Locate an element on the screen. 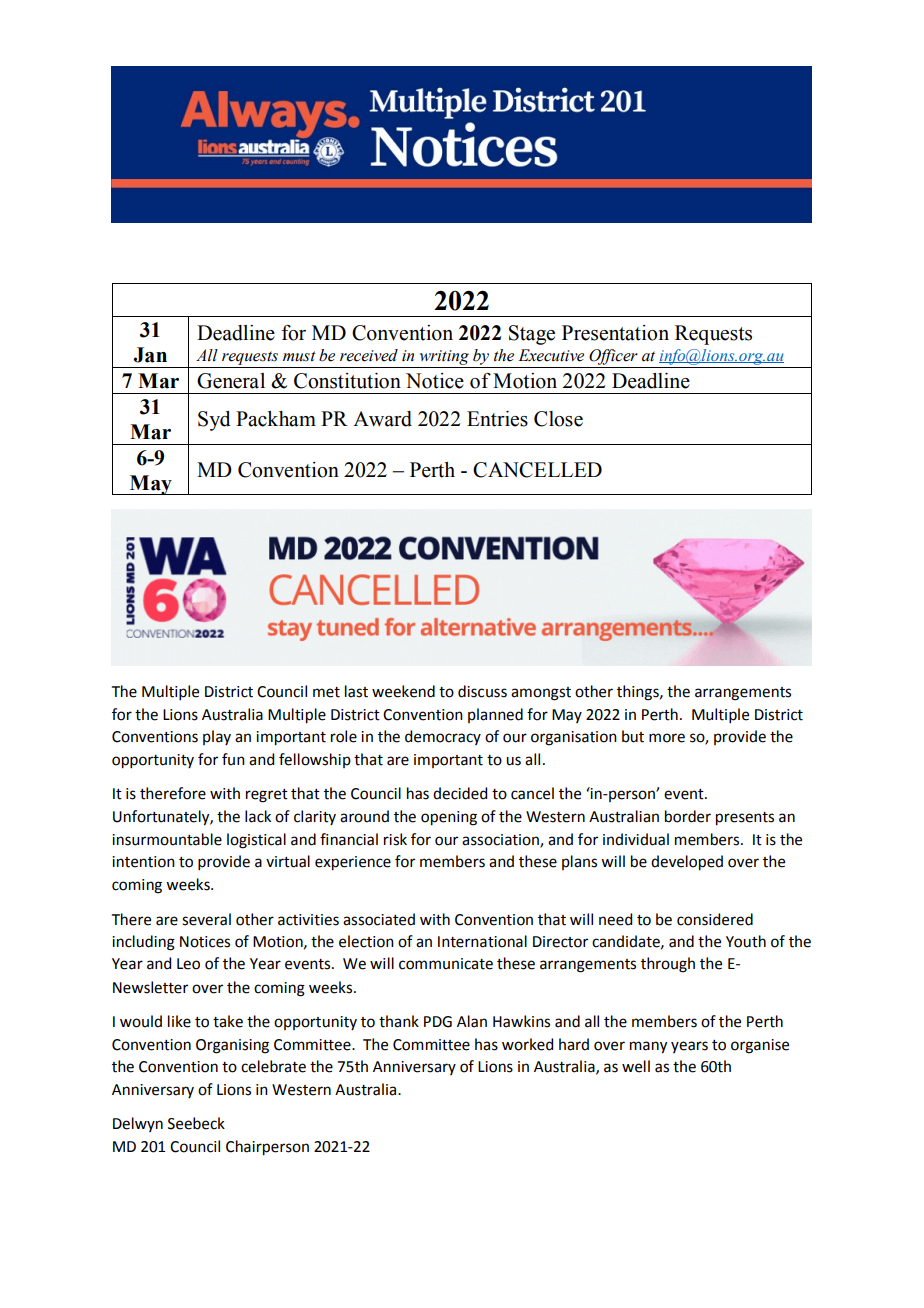  met is located at coordinates (326, 692).
